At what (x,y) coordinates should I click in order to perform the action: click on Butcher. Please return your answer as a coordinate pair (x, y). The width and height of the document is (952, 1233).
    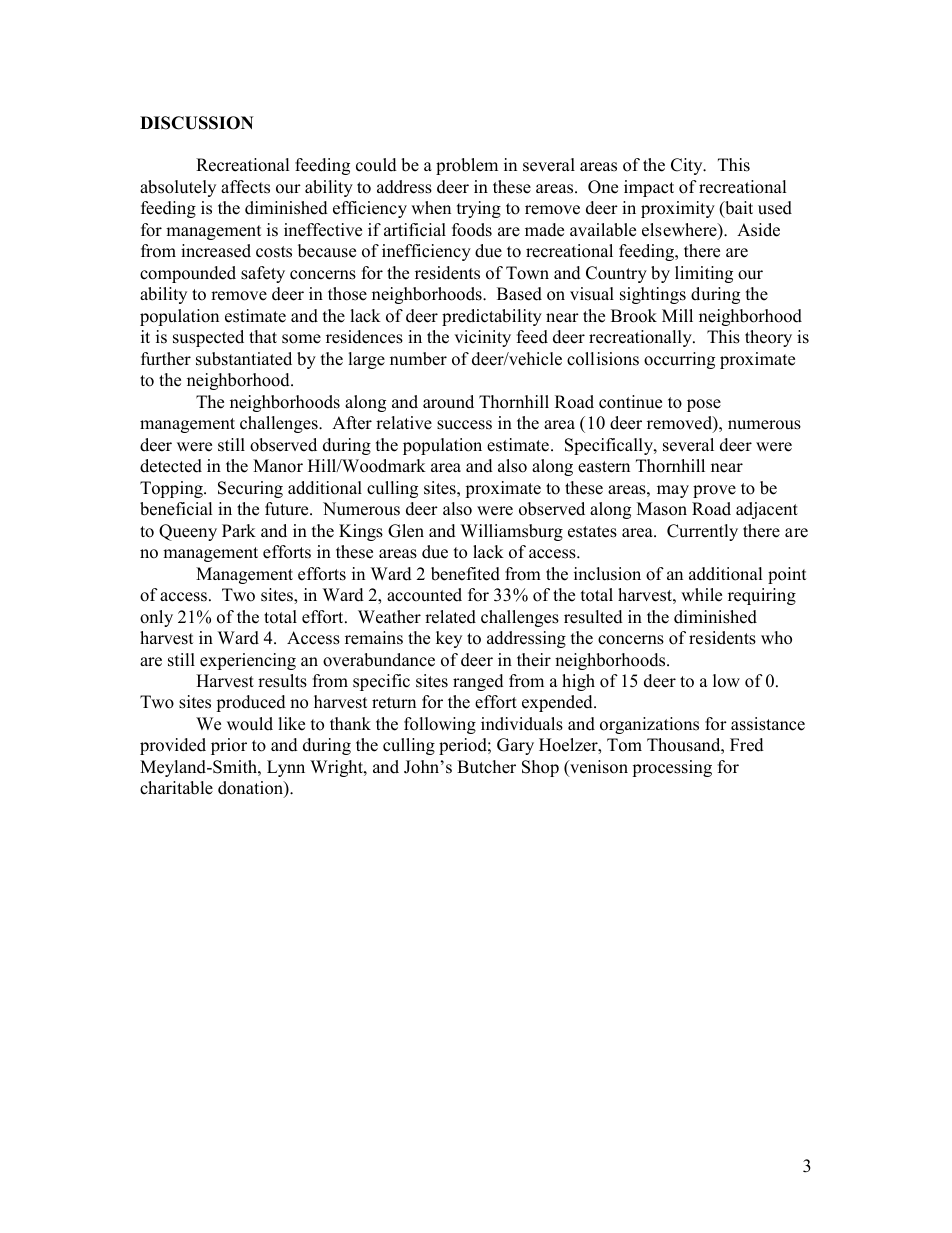
    Looking at the image, I should click on (486, 767).
